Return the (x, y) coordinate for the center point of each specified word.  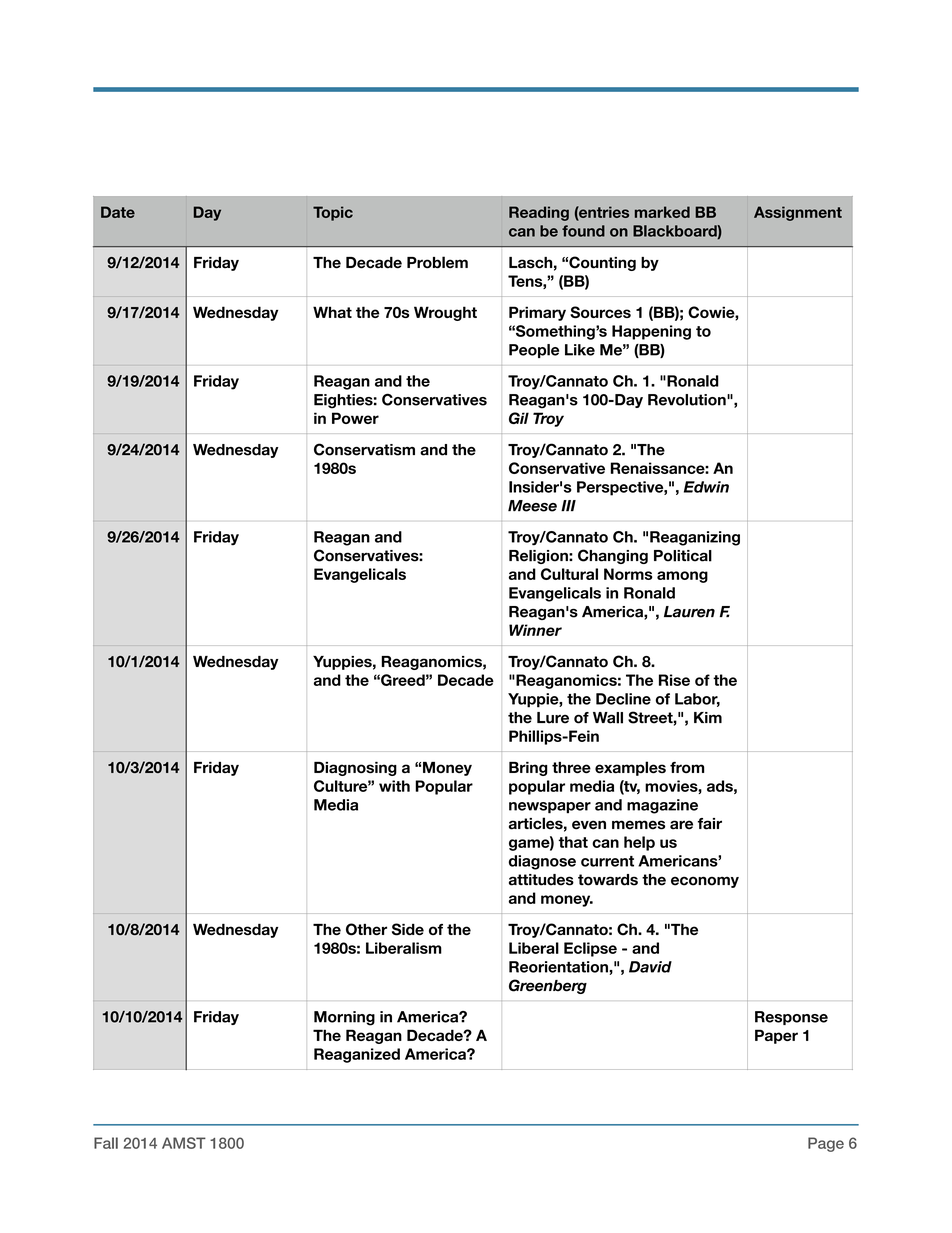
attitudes (541, 880)
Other (366, 929)
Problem (437, 262)
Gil (519, 418)
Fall (106, 1143)
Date (118, 212)
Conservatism (364, 449)
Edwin (706, 487)
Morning (344, 1018)
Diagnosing (355, 769)
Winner (535, 630)
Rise (674, 680)
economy (705, 882)
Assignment (798, 213)
